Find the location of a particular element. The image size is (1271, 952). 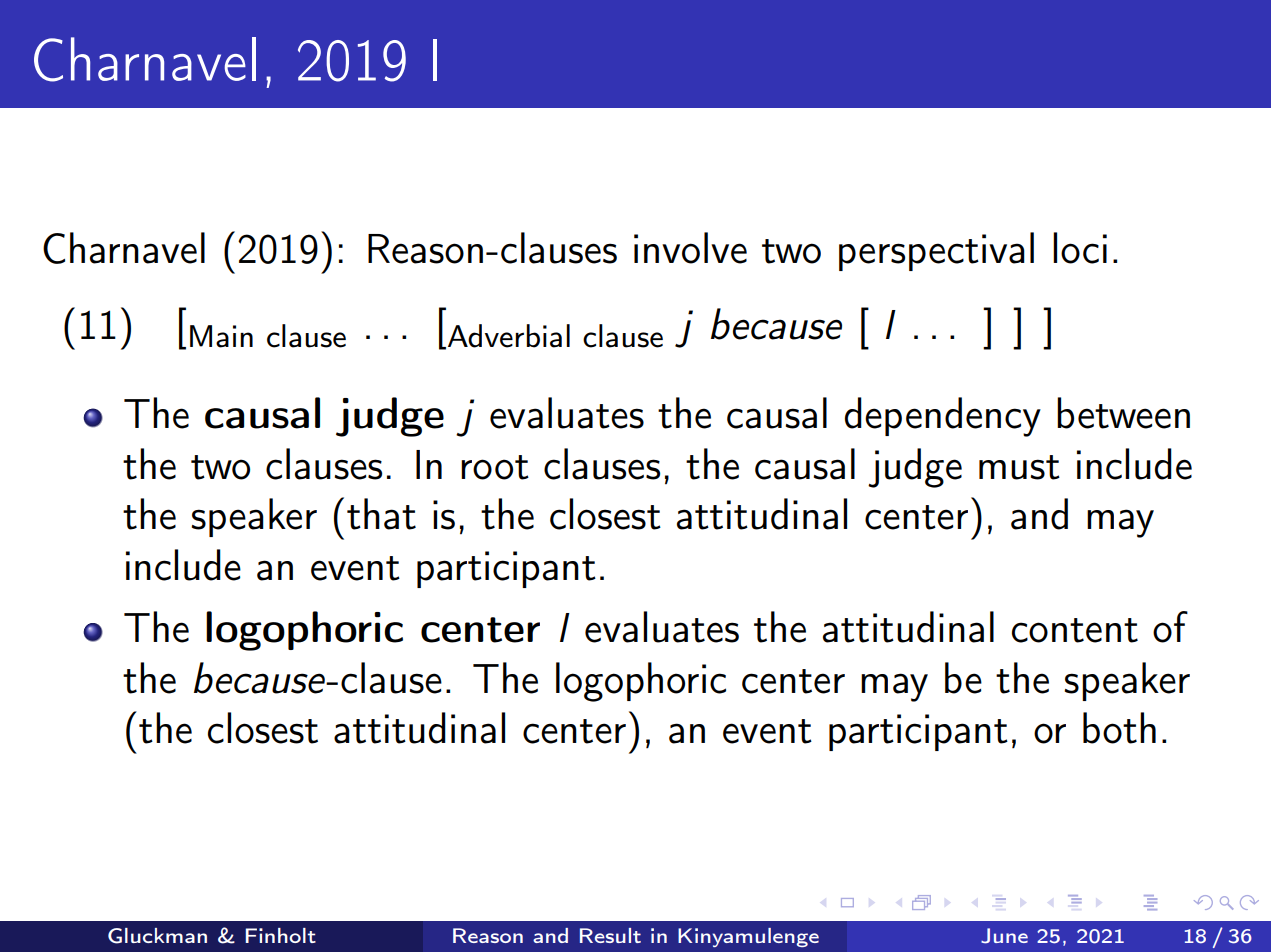

loci is located at coordinates (1080, 248).
